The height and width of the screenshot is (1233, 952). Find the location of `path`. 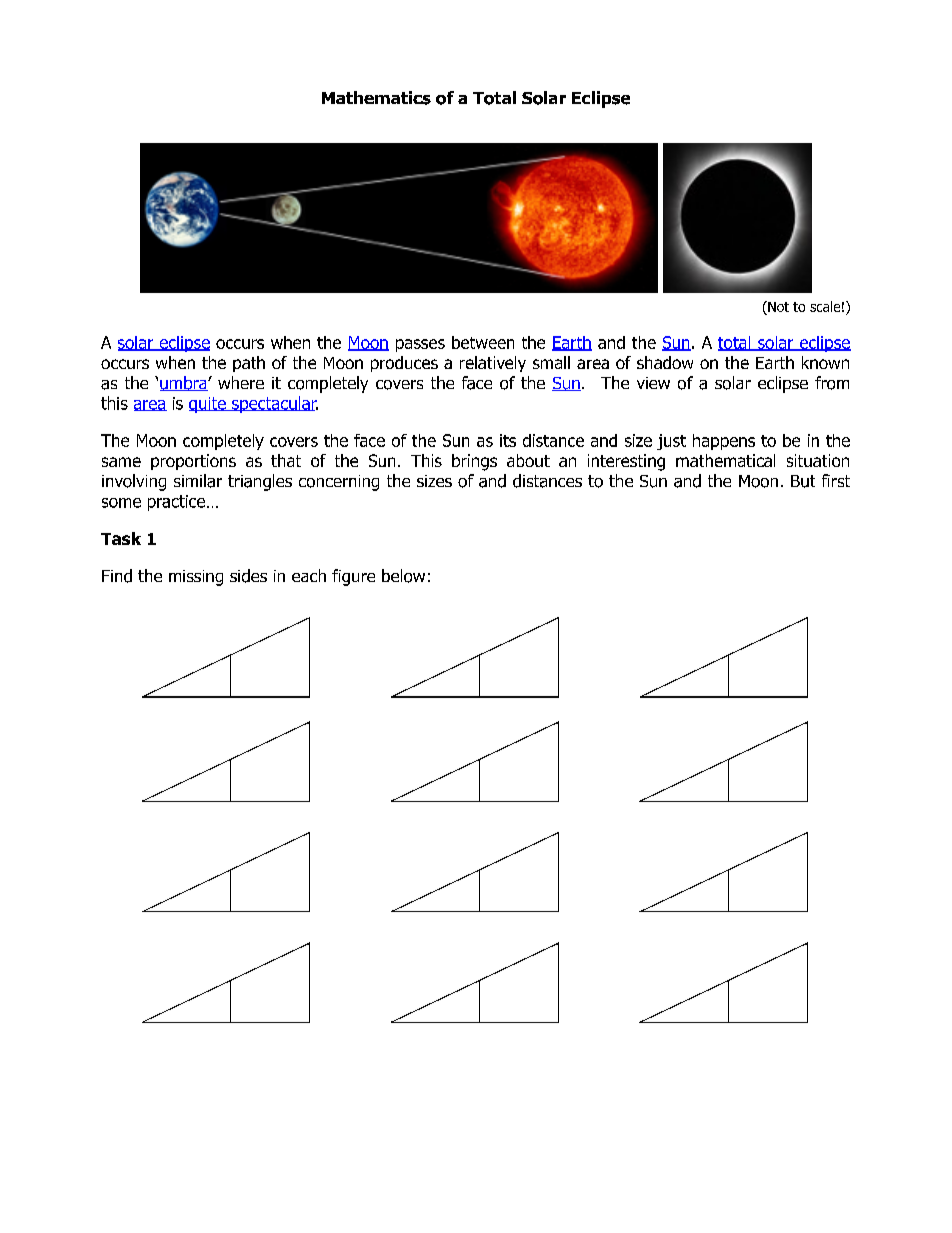

path is located at coordinates (249, 364).
